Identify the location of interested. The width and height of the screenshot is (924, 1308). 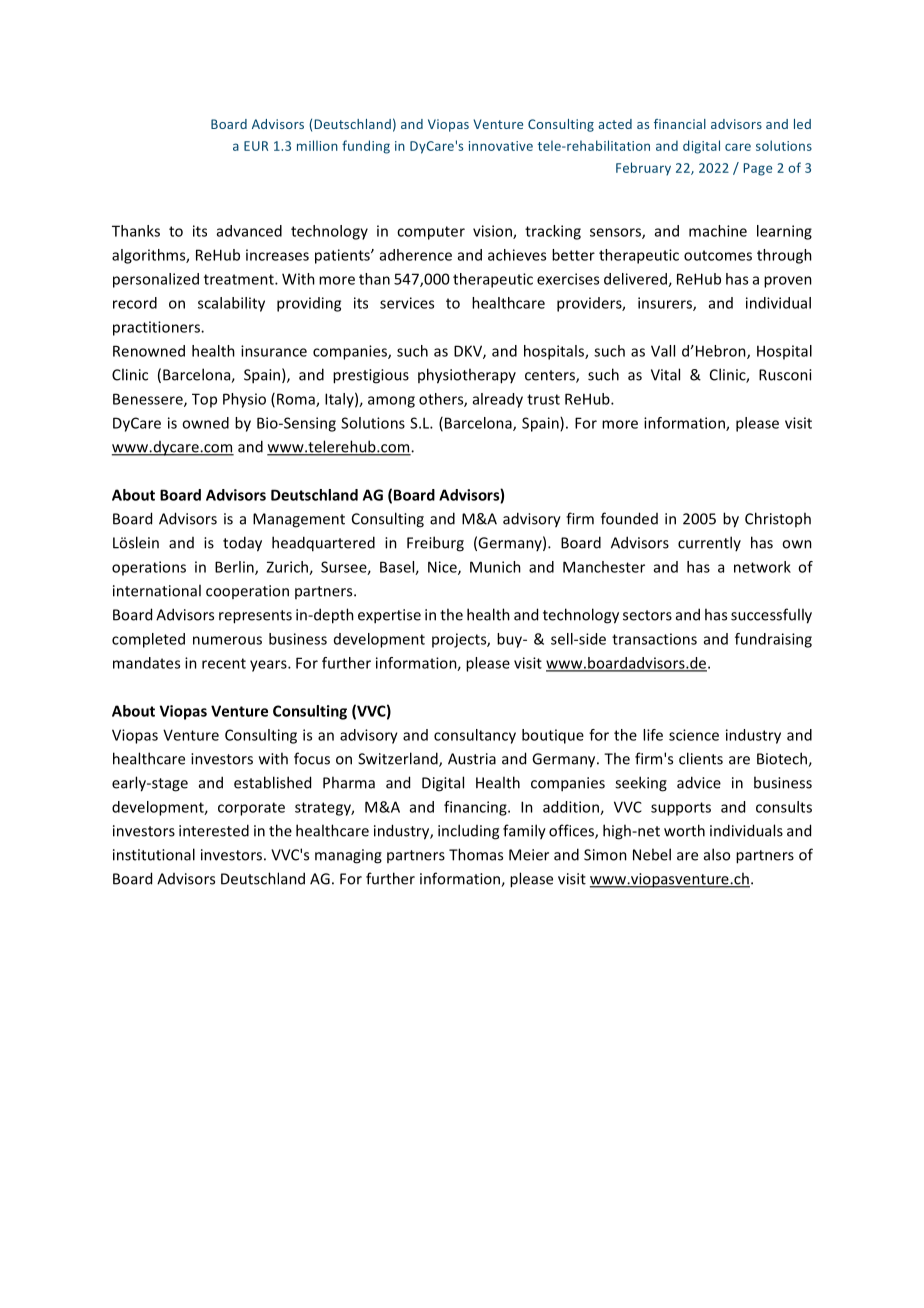
(214, 830).
